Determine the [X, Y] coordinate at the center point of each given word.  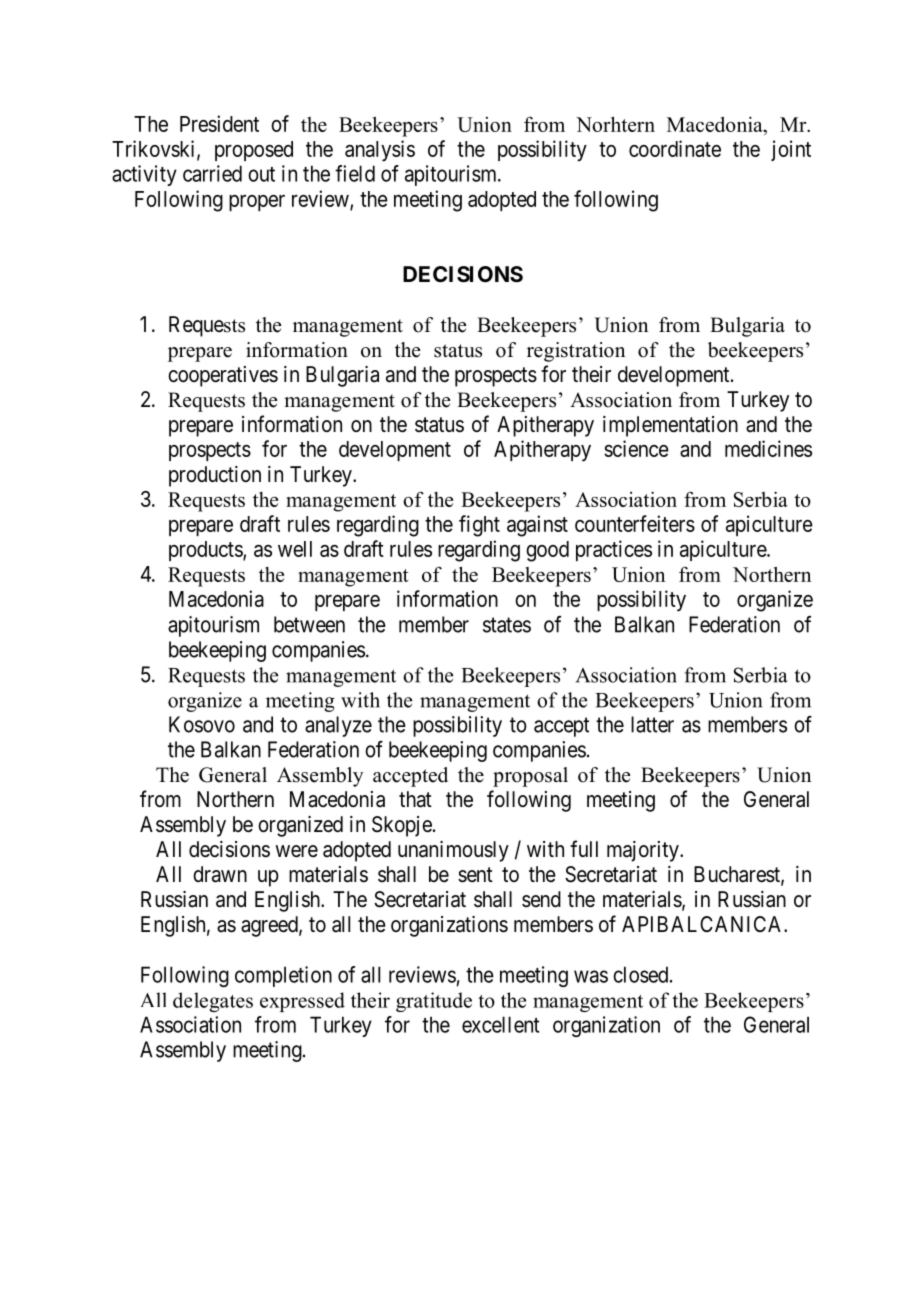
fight [479, 526]
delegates [213, 1002]
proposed [254, 151]
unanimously [453, 851]
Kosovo [202, 724]
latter [652, 724]
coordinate [675, 148]
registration [576, 352]
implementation [670, 426]
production [215, 476]
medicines [768, 448]
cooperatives [223, 376]
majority [644, 851]
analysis [380, 151]
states [507, 625]
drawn [220, 874]
